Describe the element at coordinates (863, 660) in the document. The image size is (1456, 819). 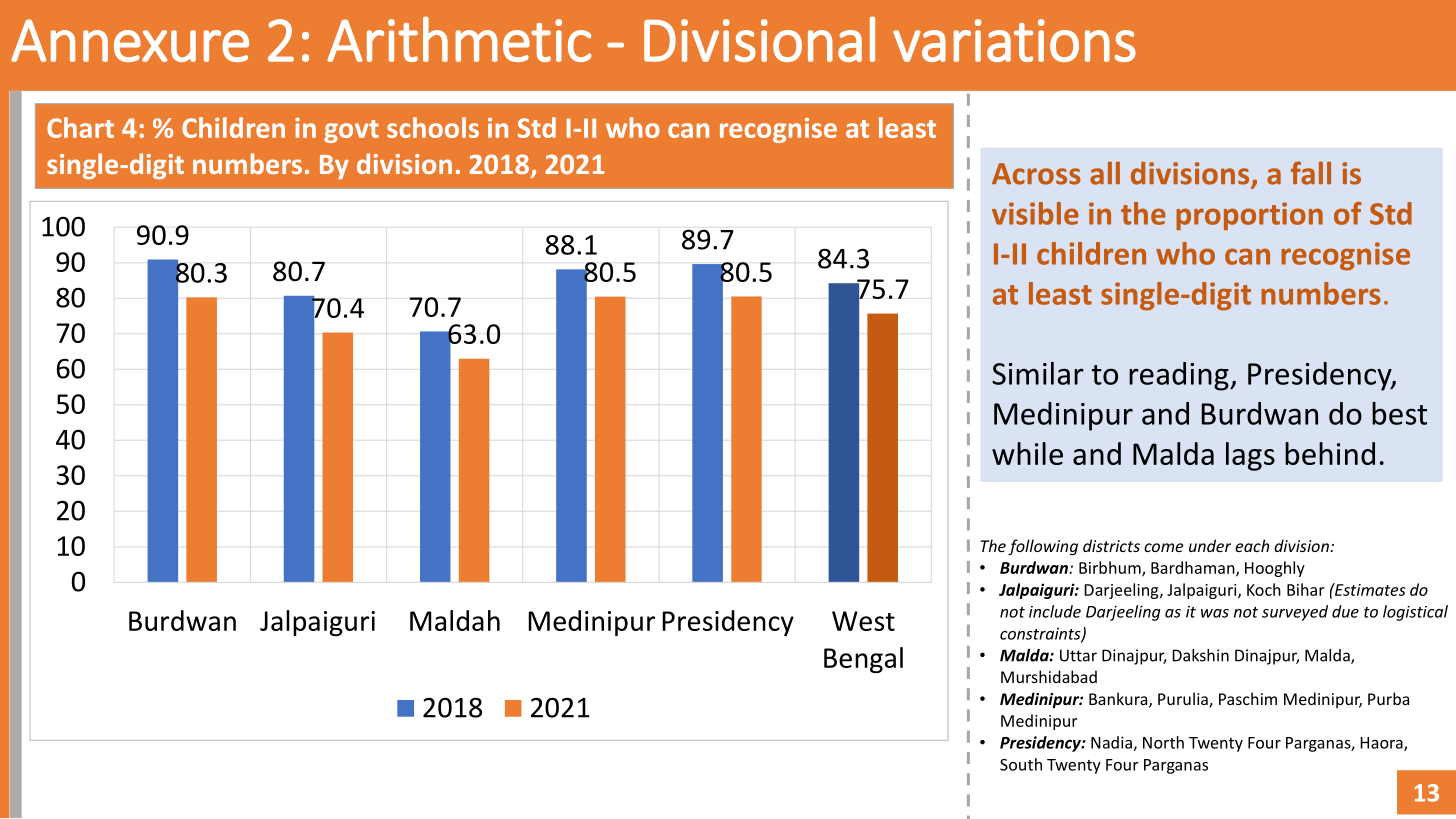
I see `Bengal` at that location.
